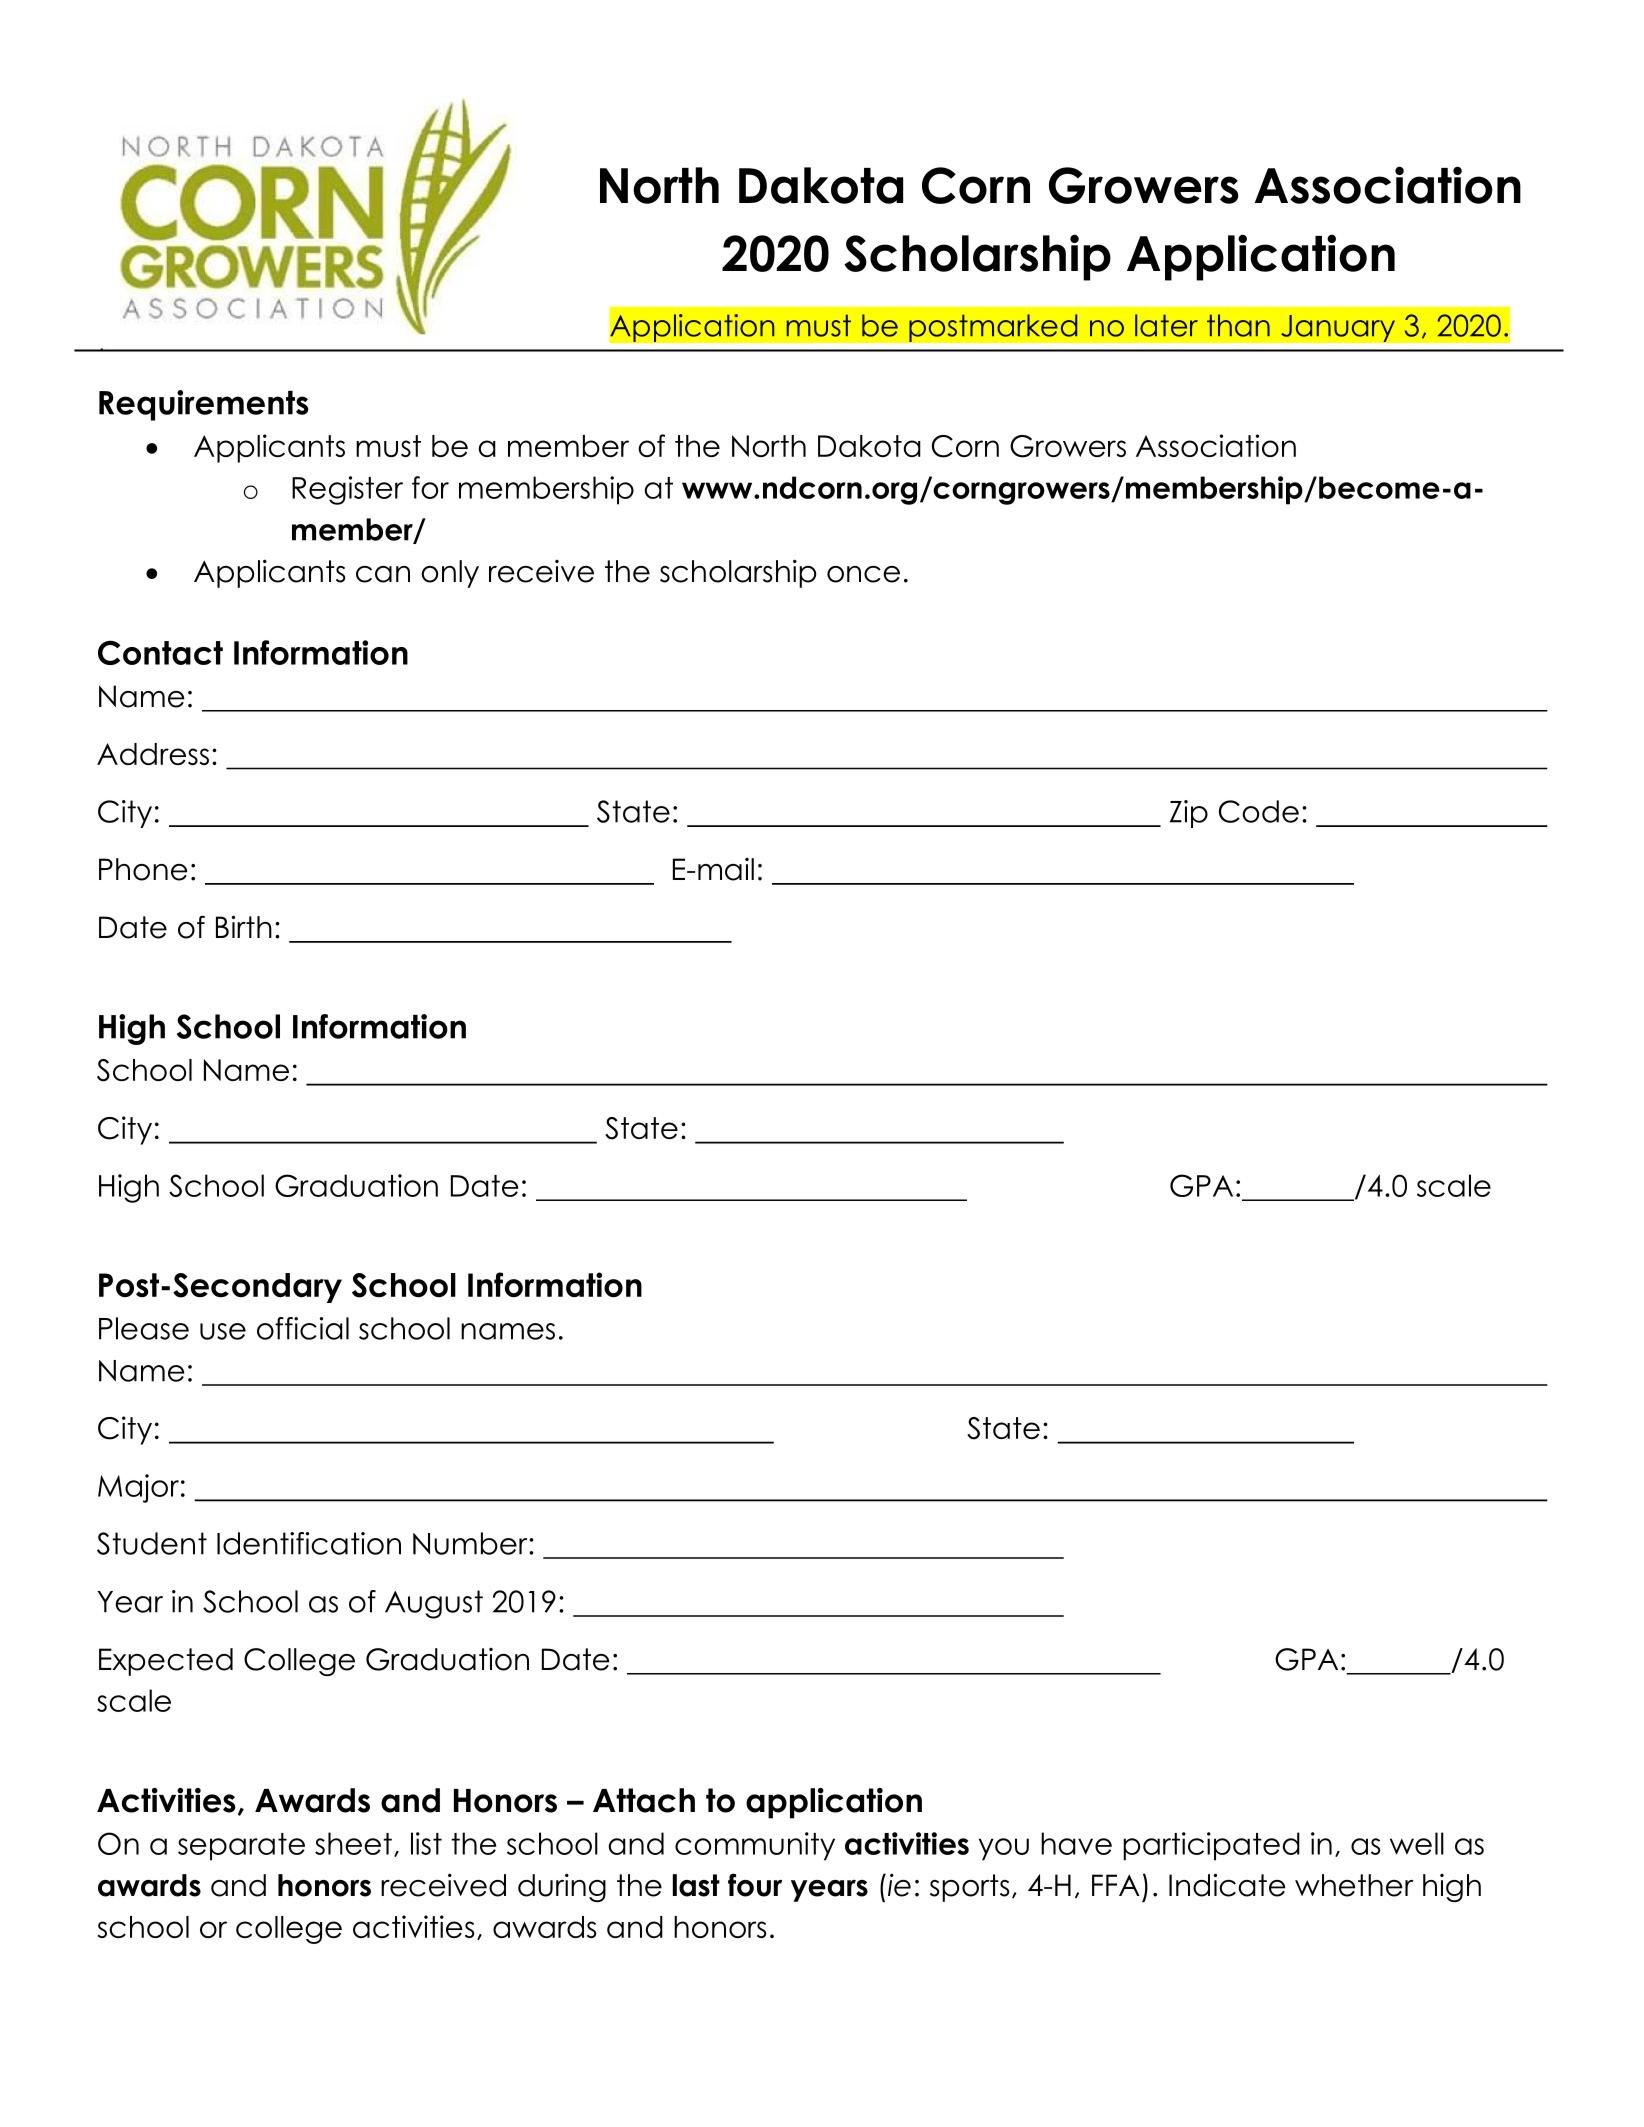 The height and width of the image is (2127, 1644). What do you see at coordinates (309, 1543) in the image?
I see `Identification` at bounding box center [309, 1543].
